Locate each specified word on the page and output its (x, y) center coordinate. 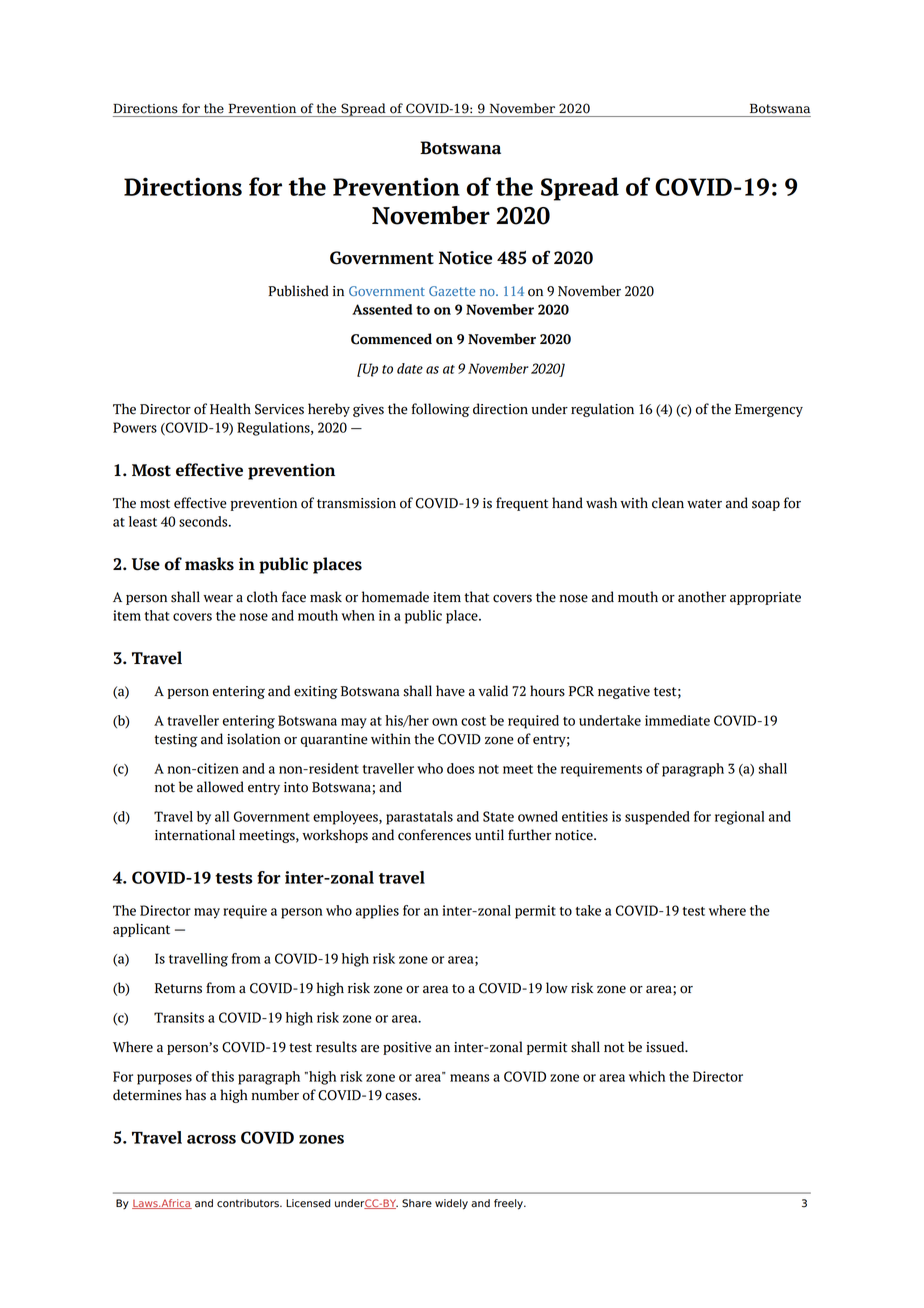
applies (377, 912)
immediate (677, 720)
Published (298, 291)
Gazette (452, 291)
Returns (178, 988)
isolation (254, 739)
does (461, 768)
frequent (522, 504)
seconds (204, 521)
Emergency (769, 410)
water (704, 504)
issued (666, 1047)
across (211, 1139)
